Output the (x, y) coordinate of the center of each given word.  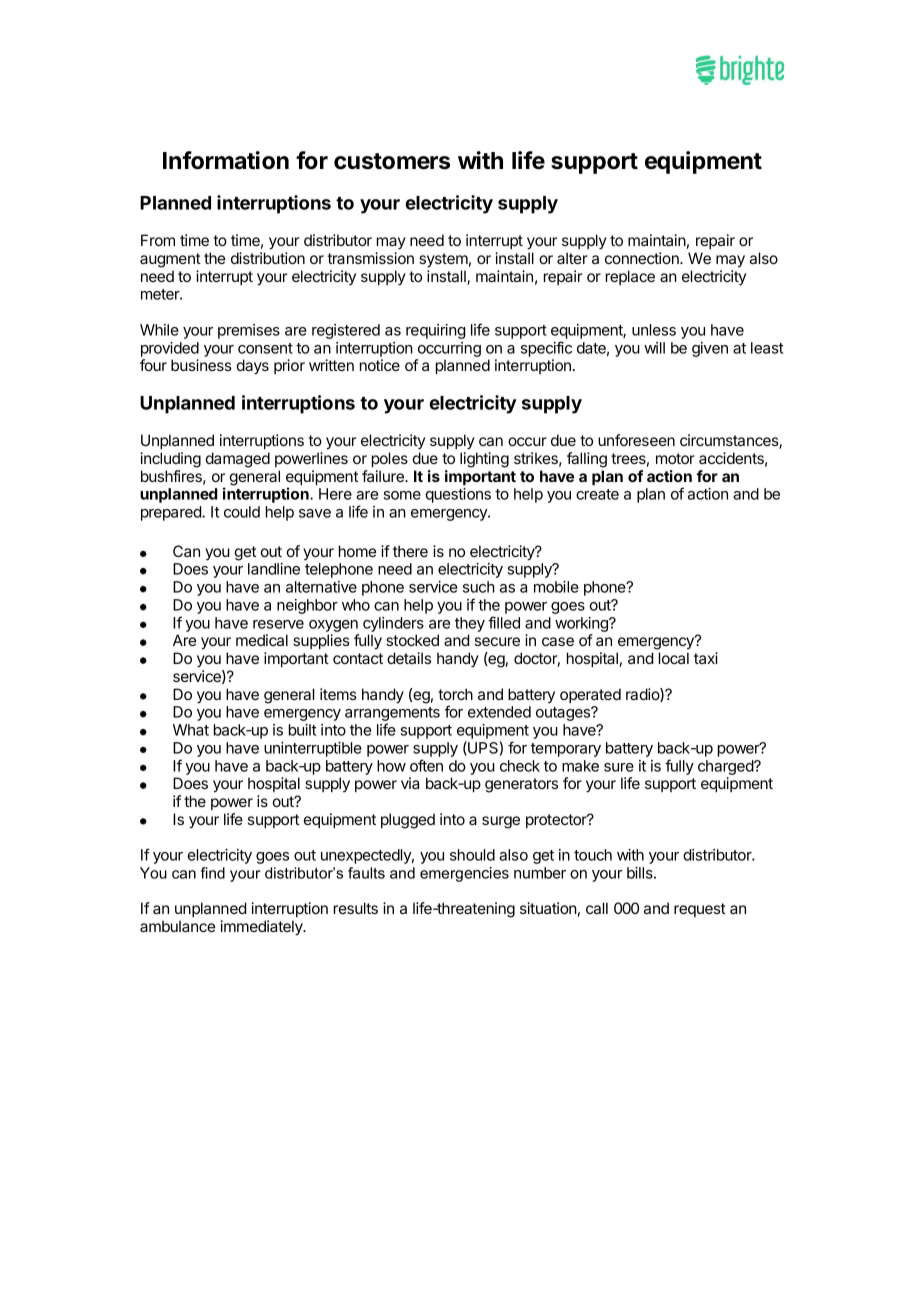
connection (643, 258)
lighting (484, 460)
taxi (706, 658)
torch (455, 694)
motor (675, 458)
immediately (262, 928)
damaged (238, 460)
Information (226, 160)
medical (262, 640)
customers (392, 161)
